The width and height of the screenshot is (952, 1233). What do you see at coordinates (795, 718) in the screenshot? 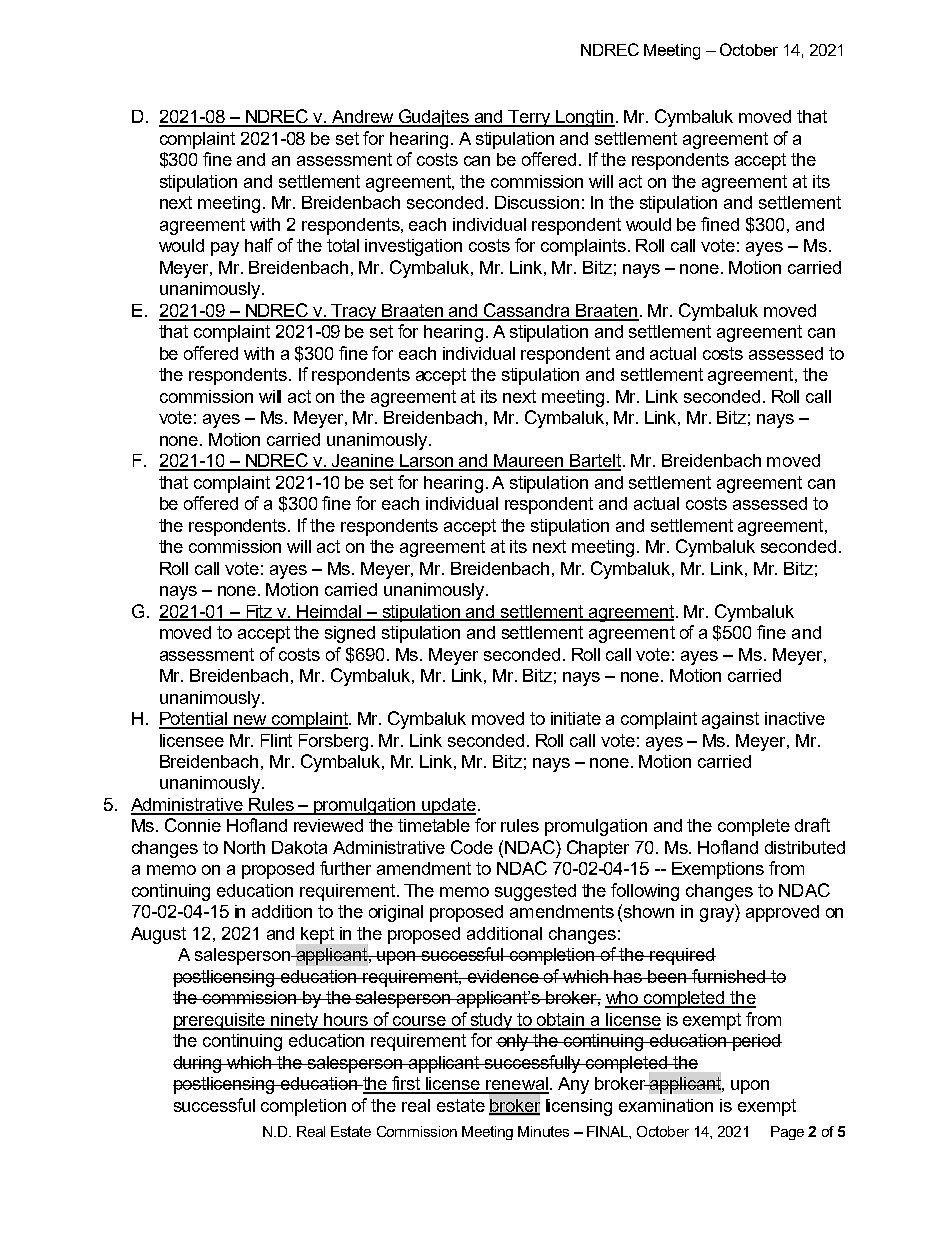
I see `inactive` at bounding box center [795, 718].
